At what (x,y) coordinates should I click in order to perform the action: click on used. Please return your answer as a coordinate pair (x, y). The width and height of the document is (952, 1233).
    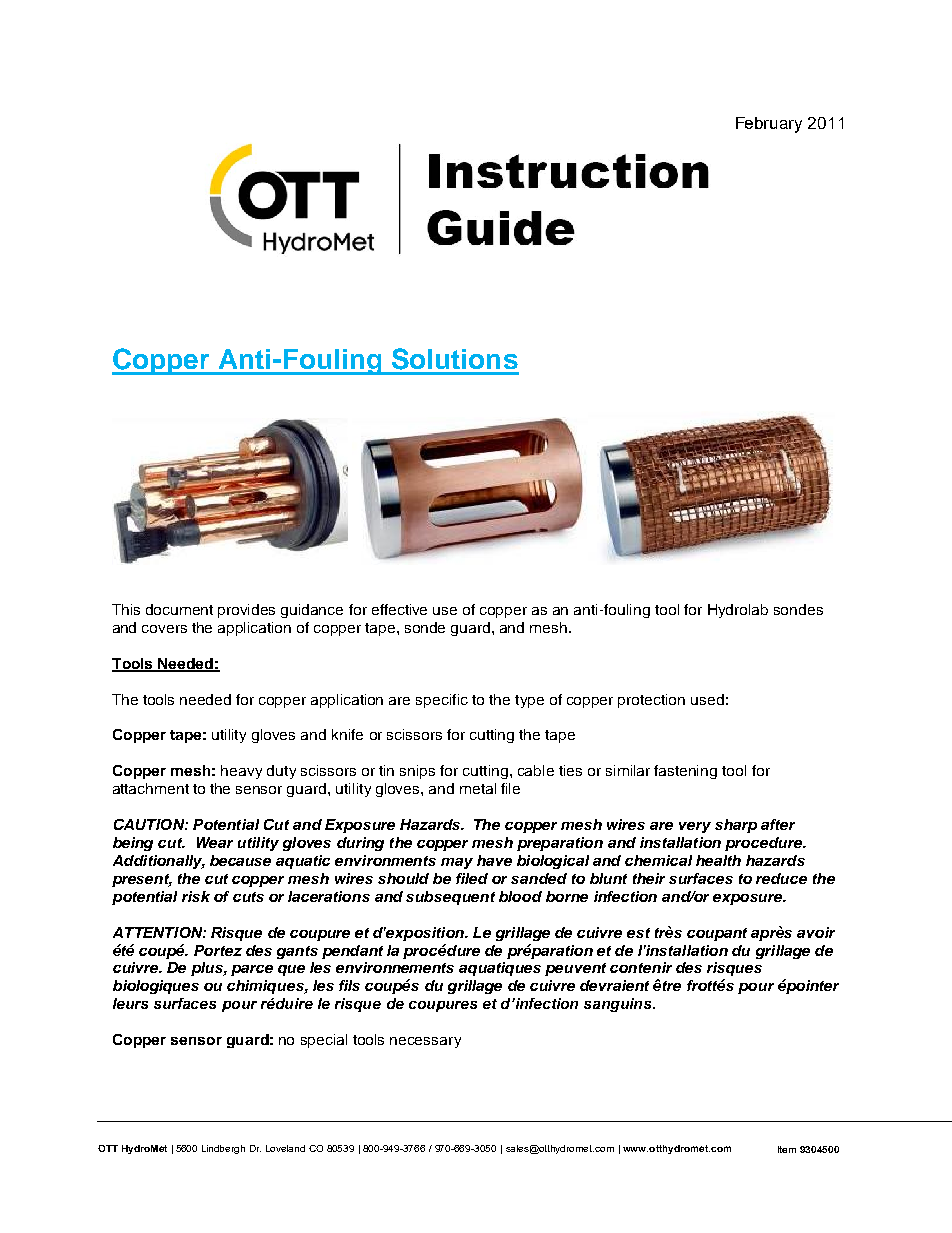
    Looking at the image, I should click on (707, 699).
